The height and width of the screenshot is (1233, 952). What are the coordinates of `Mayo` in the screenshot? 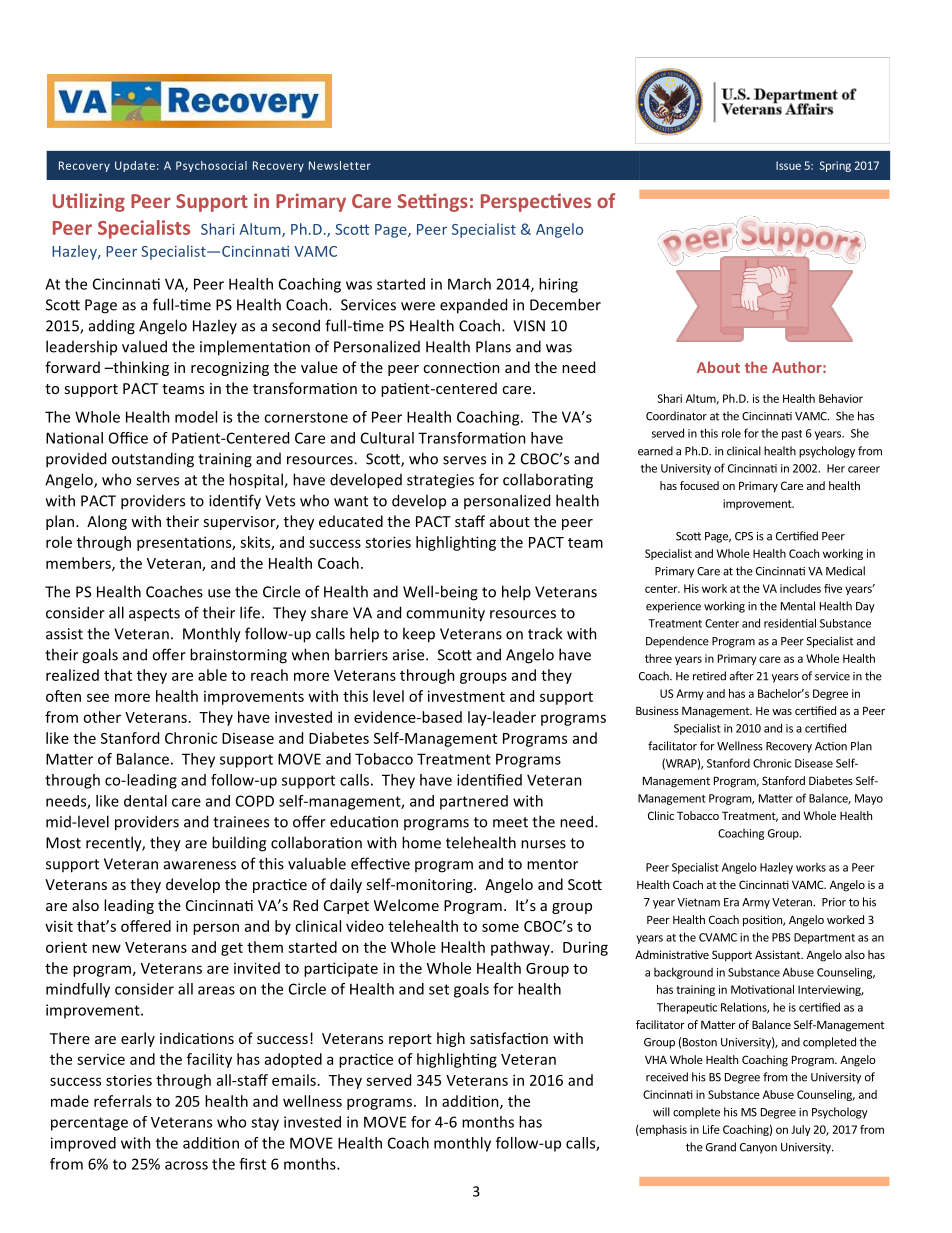 It's located at (869, 799).
